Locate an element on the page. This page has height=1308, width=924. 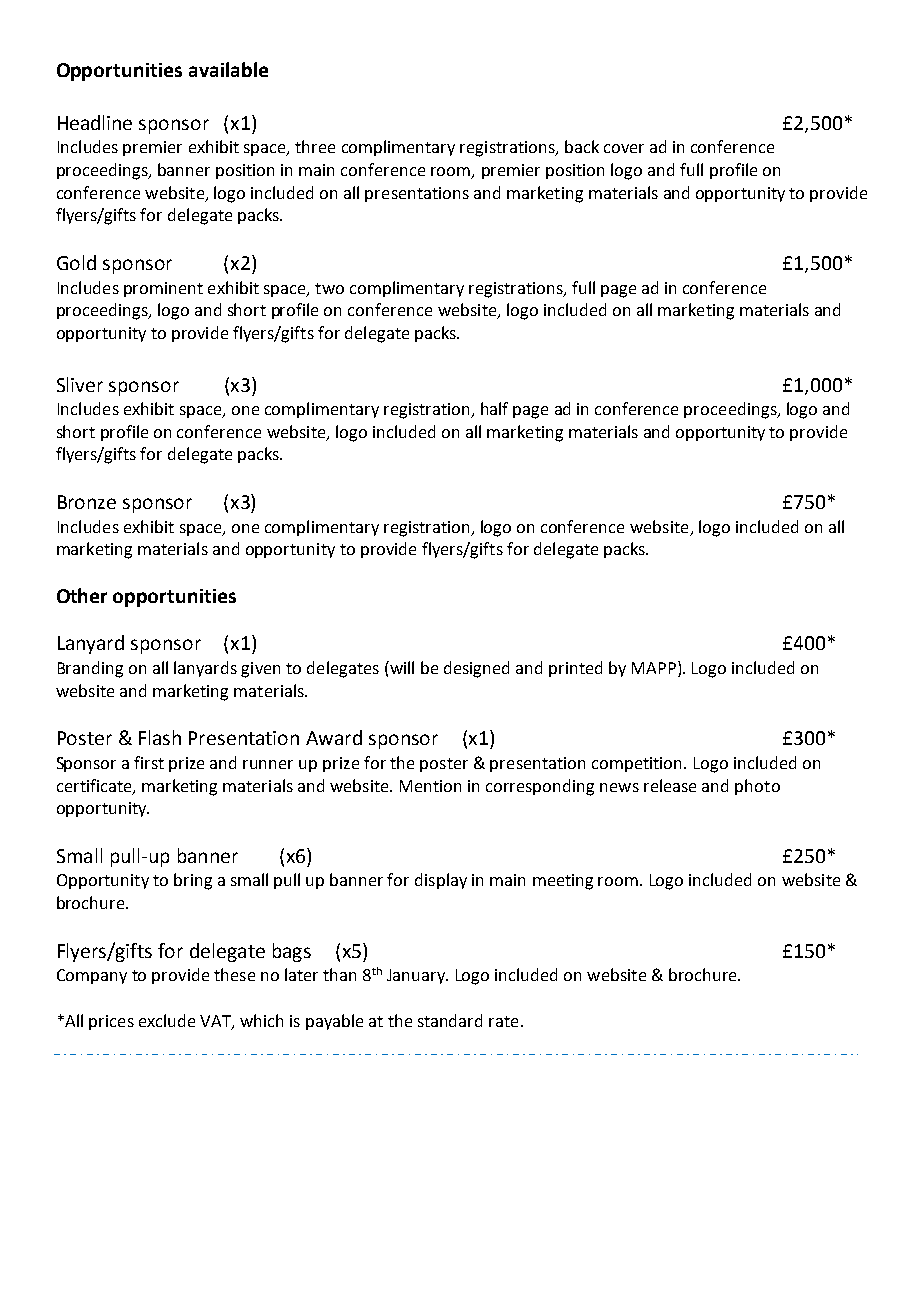
January is located at coordinates (417, 976).
